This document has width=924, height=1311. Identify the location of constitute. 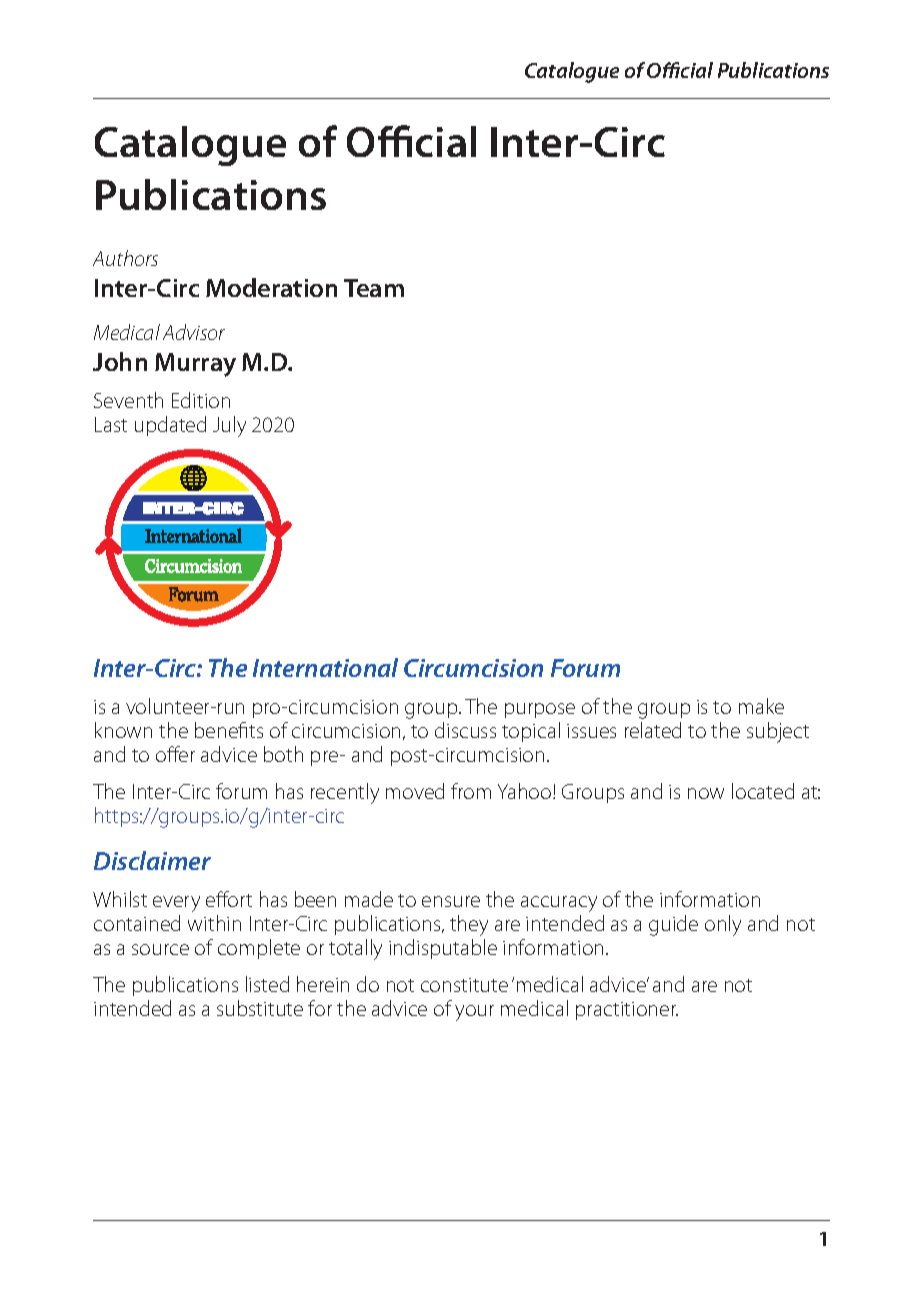
(464, 985).
